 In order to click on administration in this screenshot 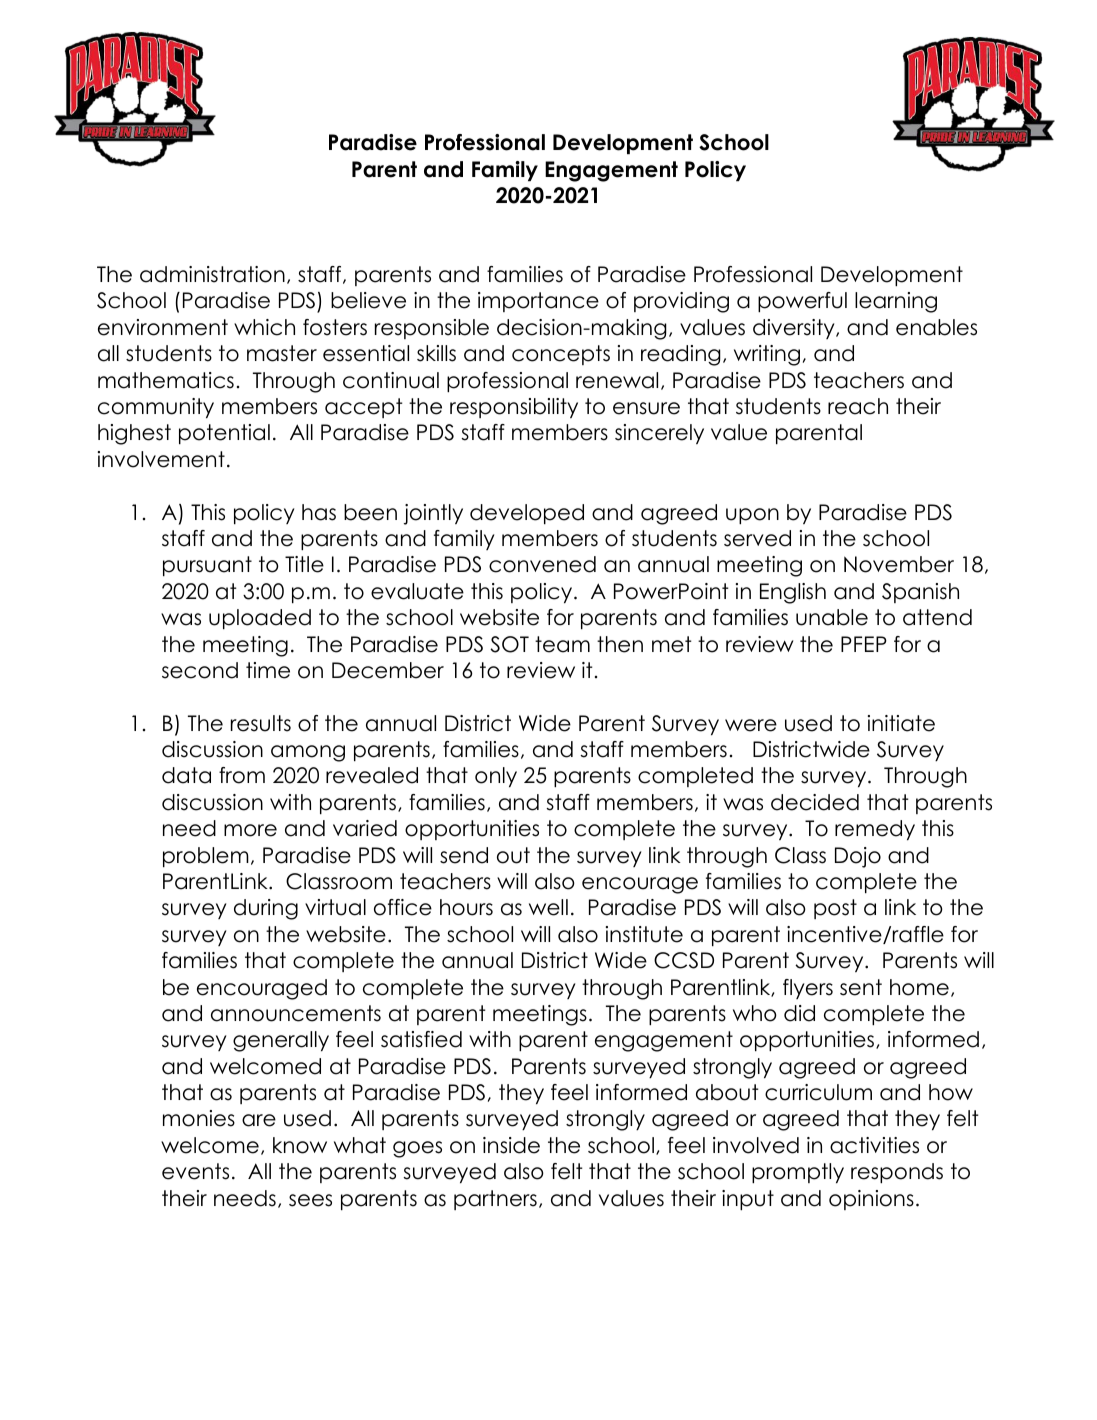, I will do `click(212, 274)`.
